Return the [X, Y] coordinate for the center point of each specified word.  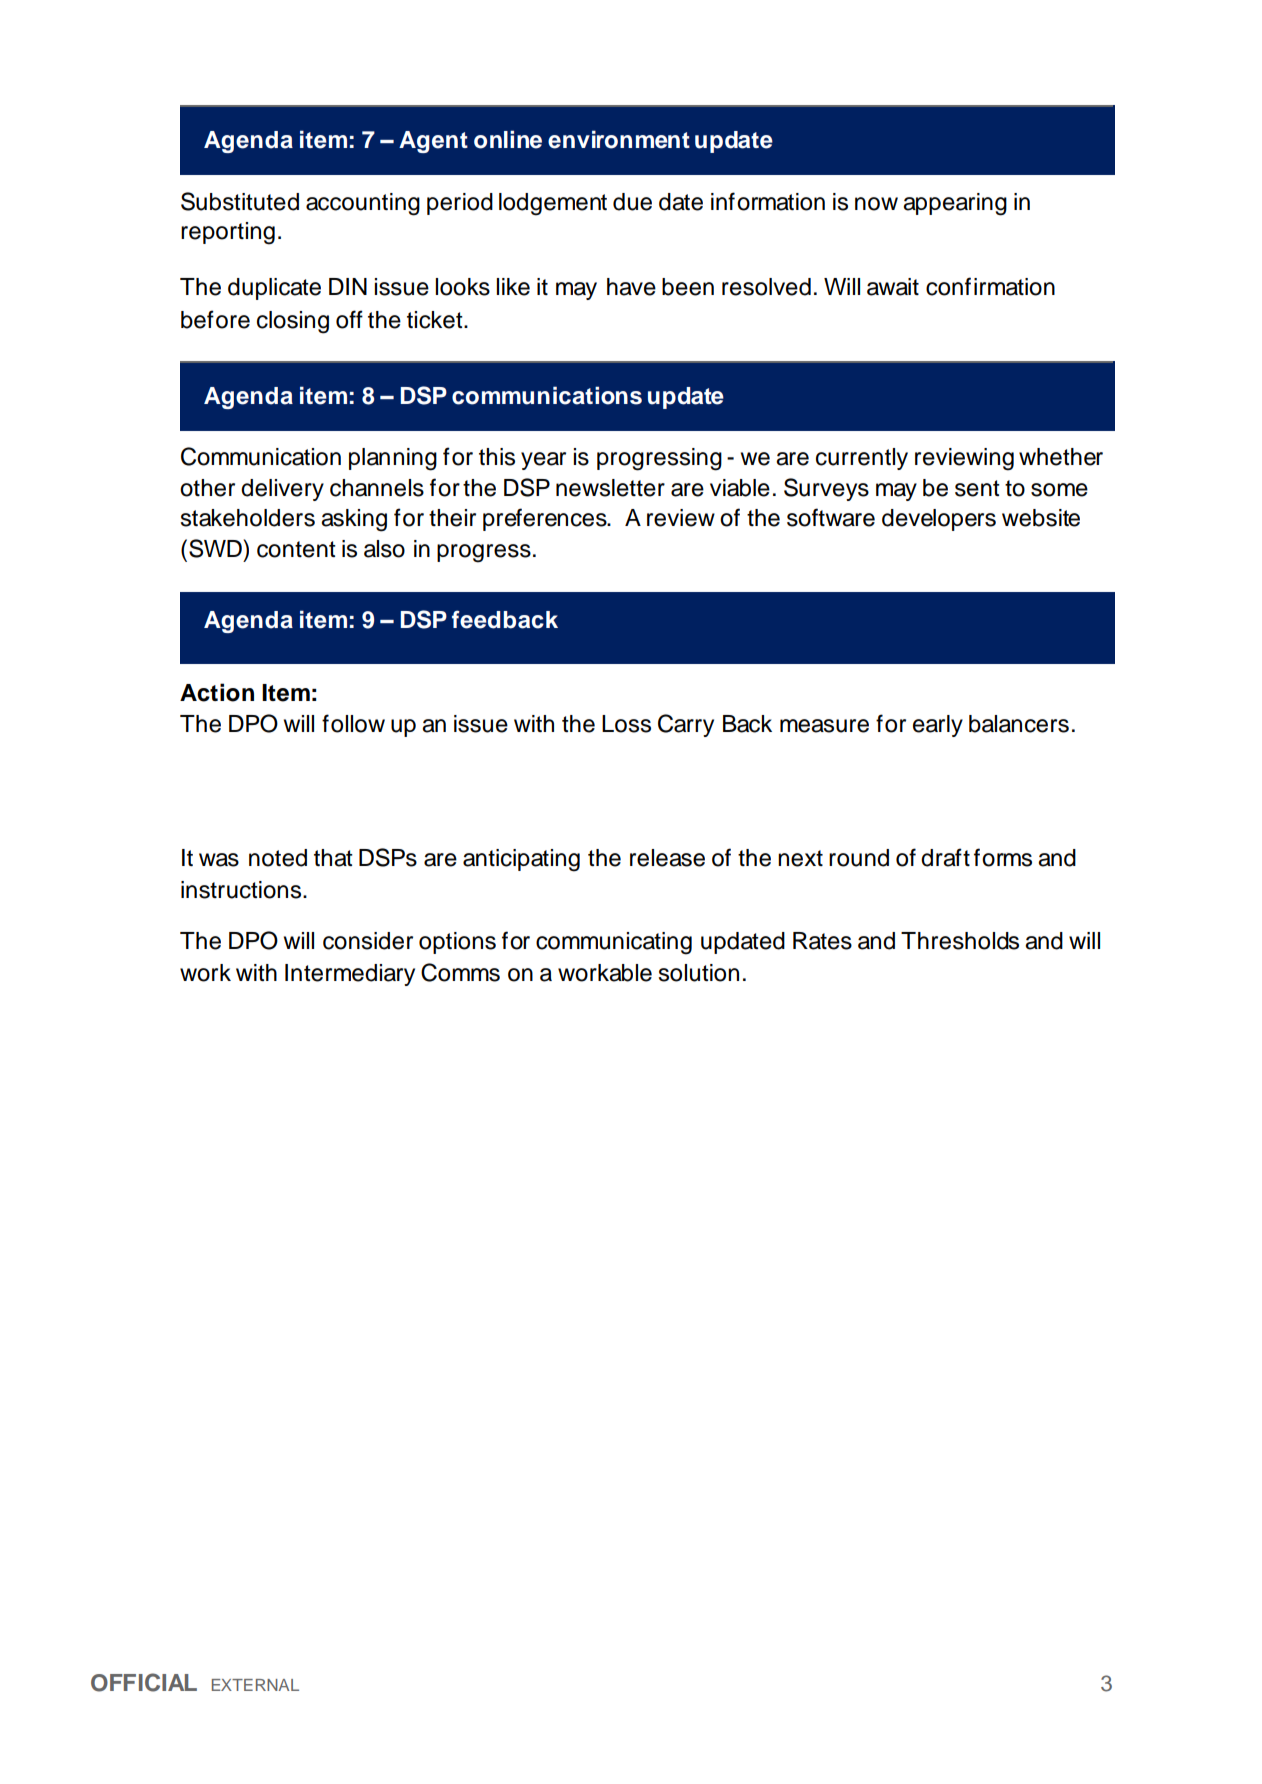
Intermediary [350, 975]
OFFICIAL [144, 1682]
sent [977, 488]
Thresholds [960, 941]
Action [217, 692]
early [938, 726]
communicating [614, 943]
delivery [282, 490]
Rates [822, 941]
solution [698, 973]
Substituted [240, 201]
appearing [955, 204]
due [632, 202]
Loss [626, 724]
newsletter [610, 488]
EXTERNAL [255, 1685]
